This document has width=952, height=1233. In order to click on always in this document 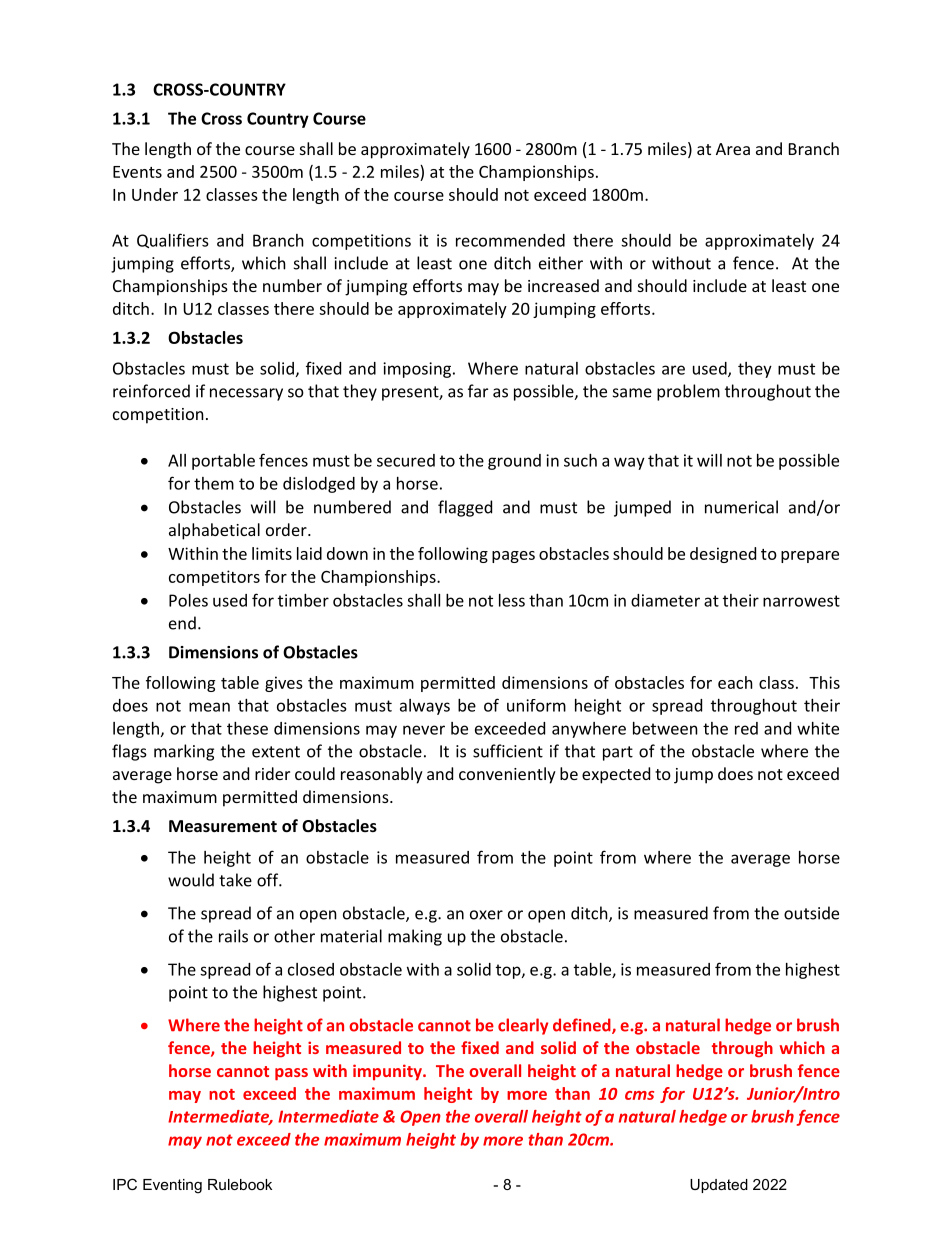, I will do `click(425, 707)`.
